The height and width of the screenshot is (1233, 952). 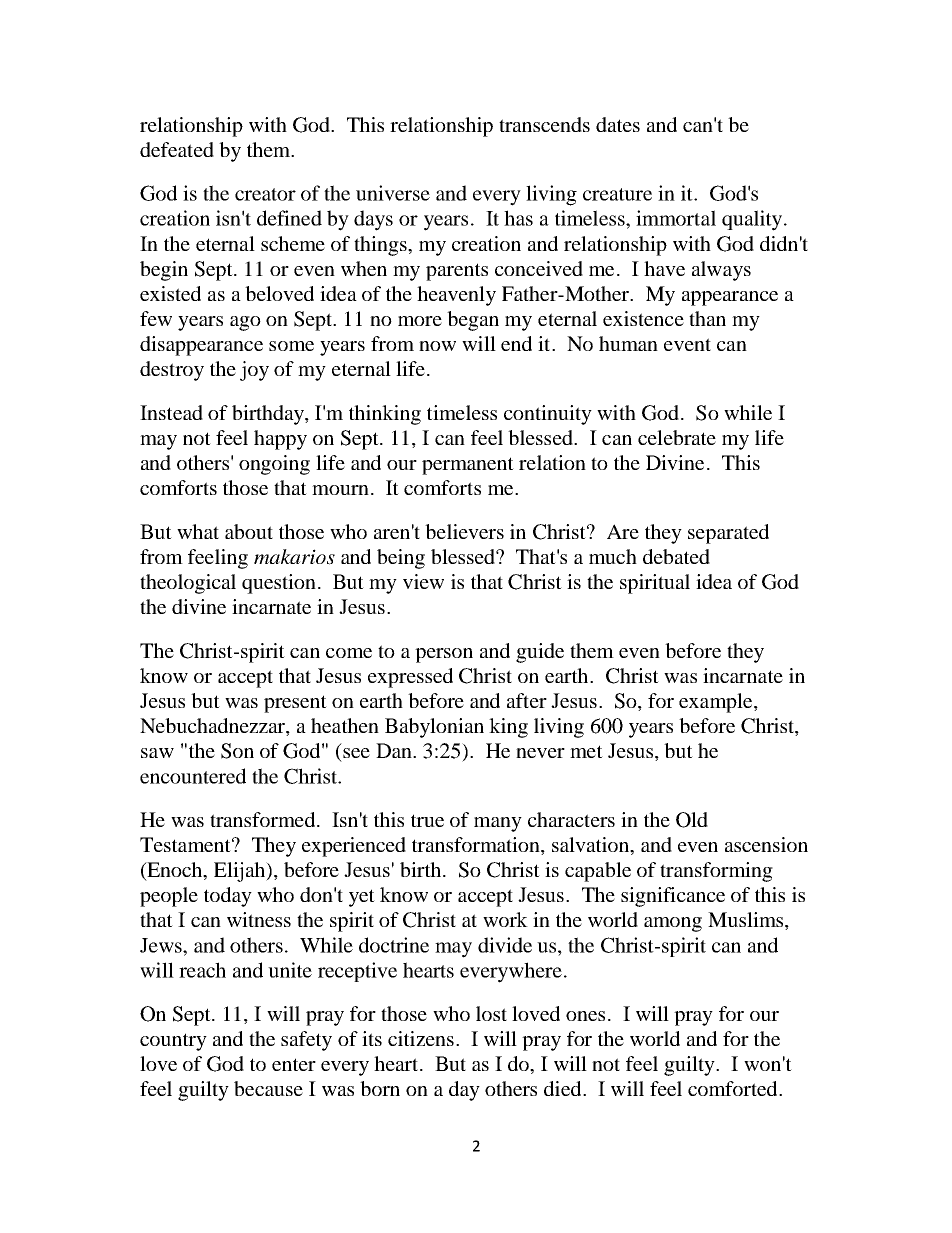 What do you see at coordinates (473, 321) in the screenshot?
I see `began` at bounding box center [473, 321].
